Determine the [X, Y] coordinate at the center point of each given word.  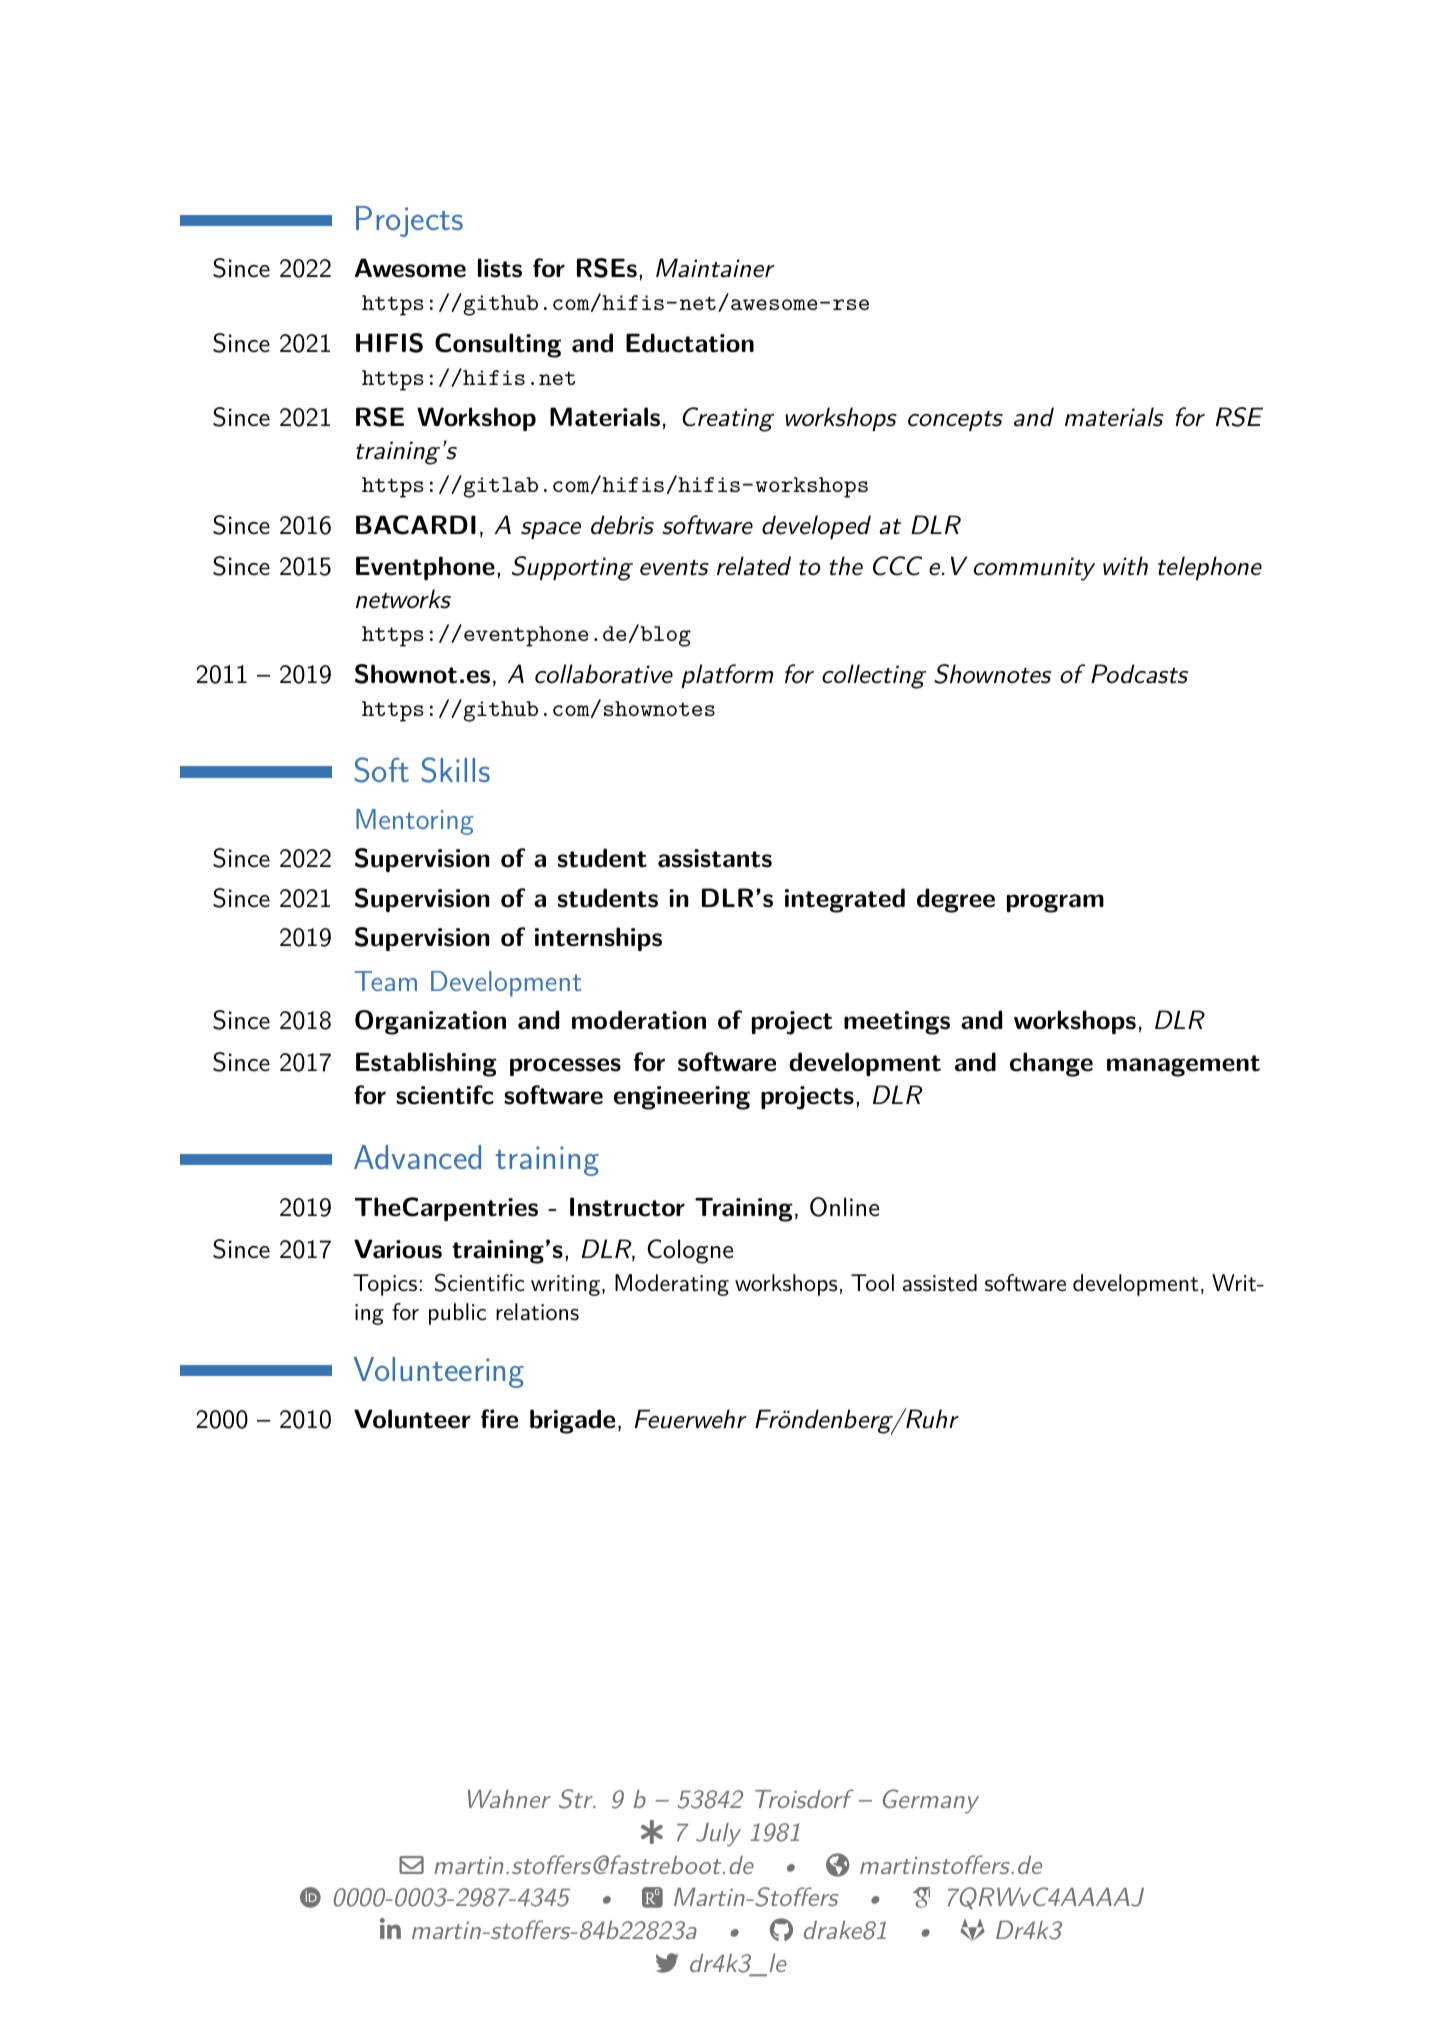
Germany [931, 1801]
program [1055, 903]
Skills [455, 770]
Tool [872, 1283]
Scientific [480, 1282]
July [718, 1835]
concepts [955, 421]
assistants [715, 858]
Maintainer [715, 268]
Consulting [498, 345]
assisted [940, 1283]
